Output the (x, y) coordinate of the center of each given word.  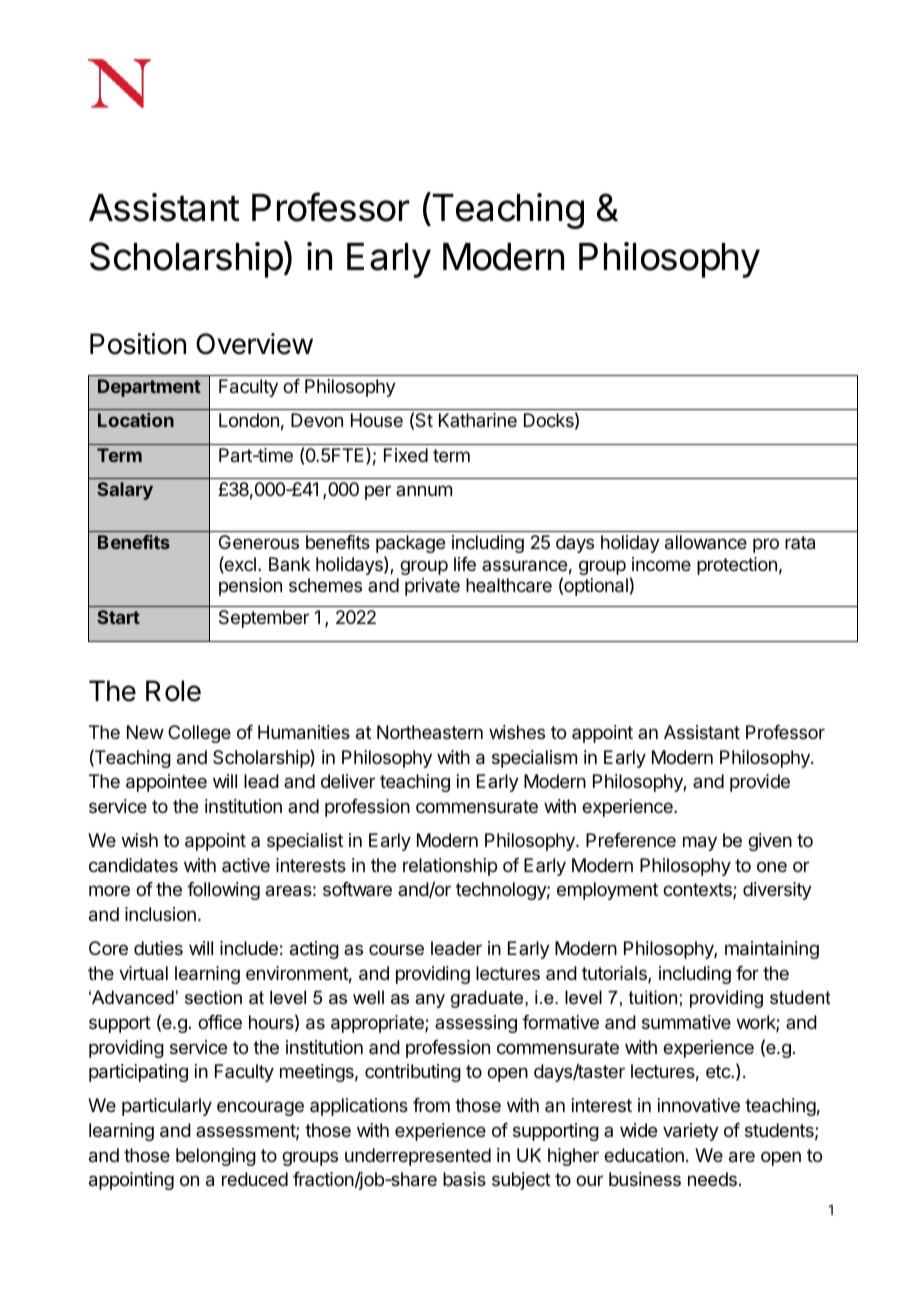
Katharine (478, 420)
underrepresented (418, 1157)
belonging (216, 1157)
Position (138, 344)
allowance (706, 542)
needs (712, 1179)
